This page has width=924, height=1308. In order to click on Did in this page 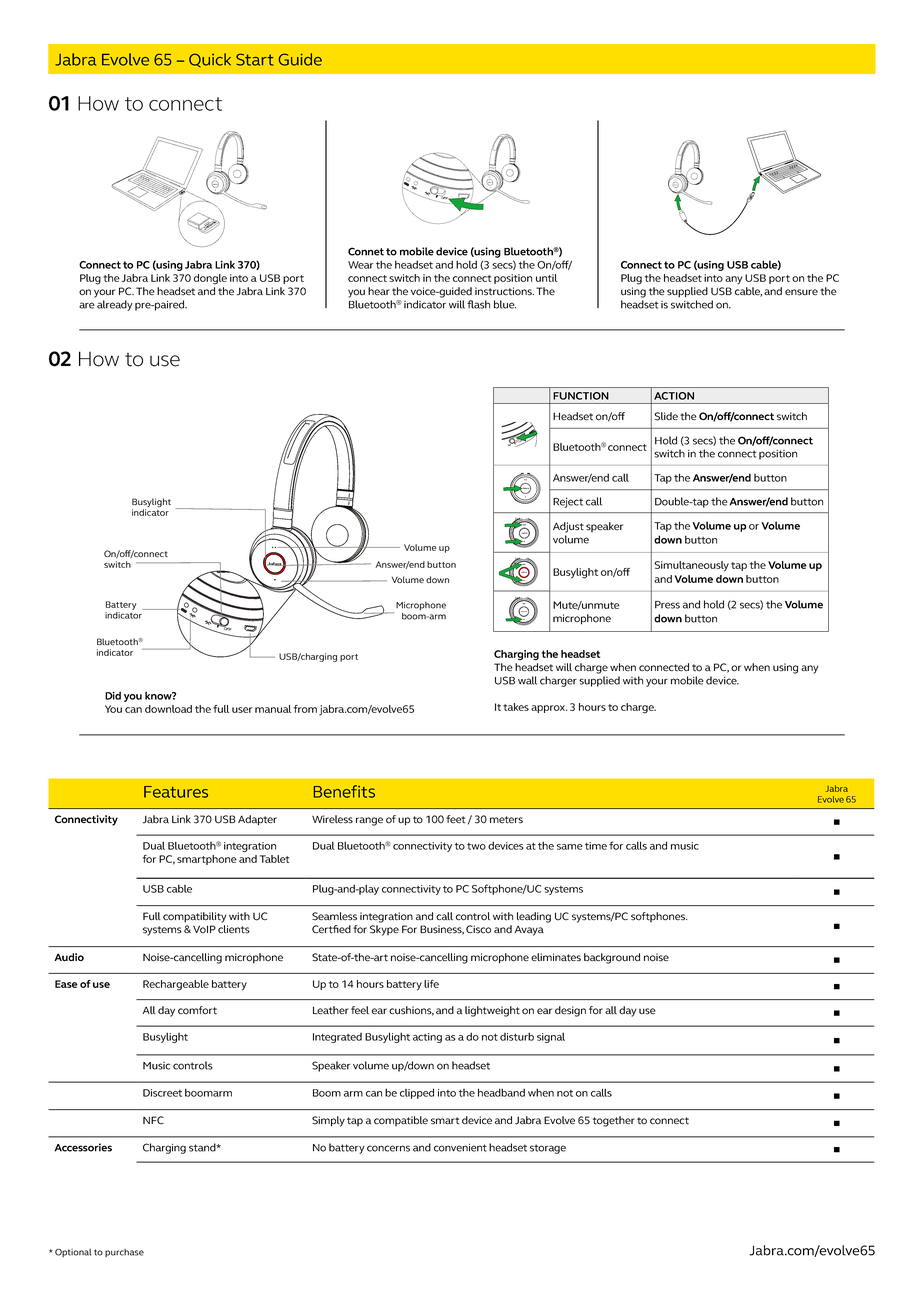, I will do `click(113, 695)`.
